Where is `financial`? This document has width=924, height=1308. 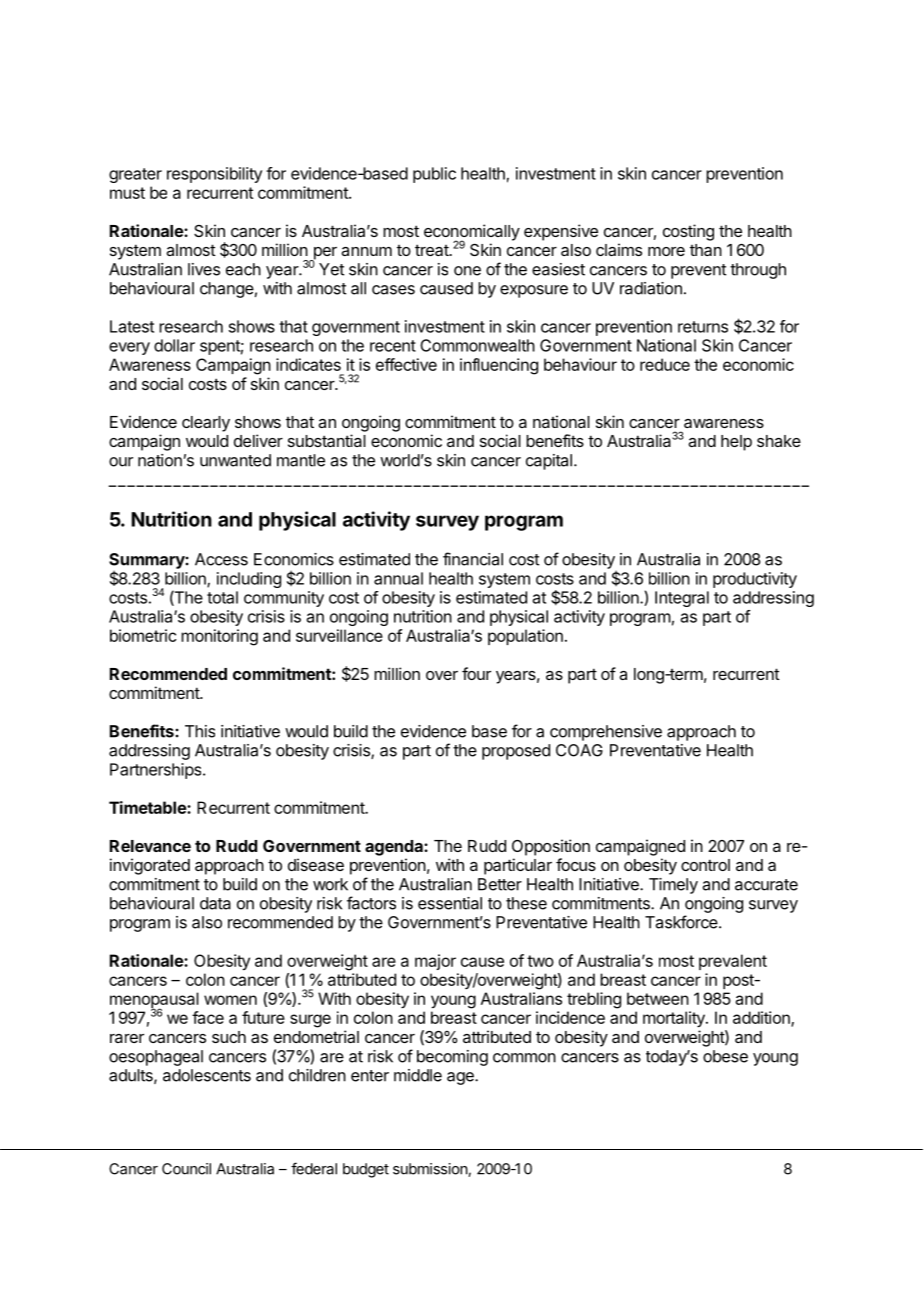 financial is located at coordinates (473, 559).
